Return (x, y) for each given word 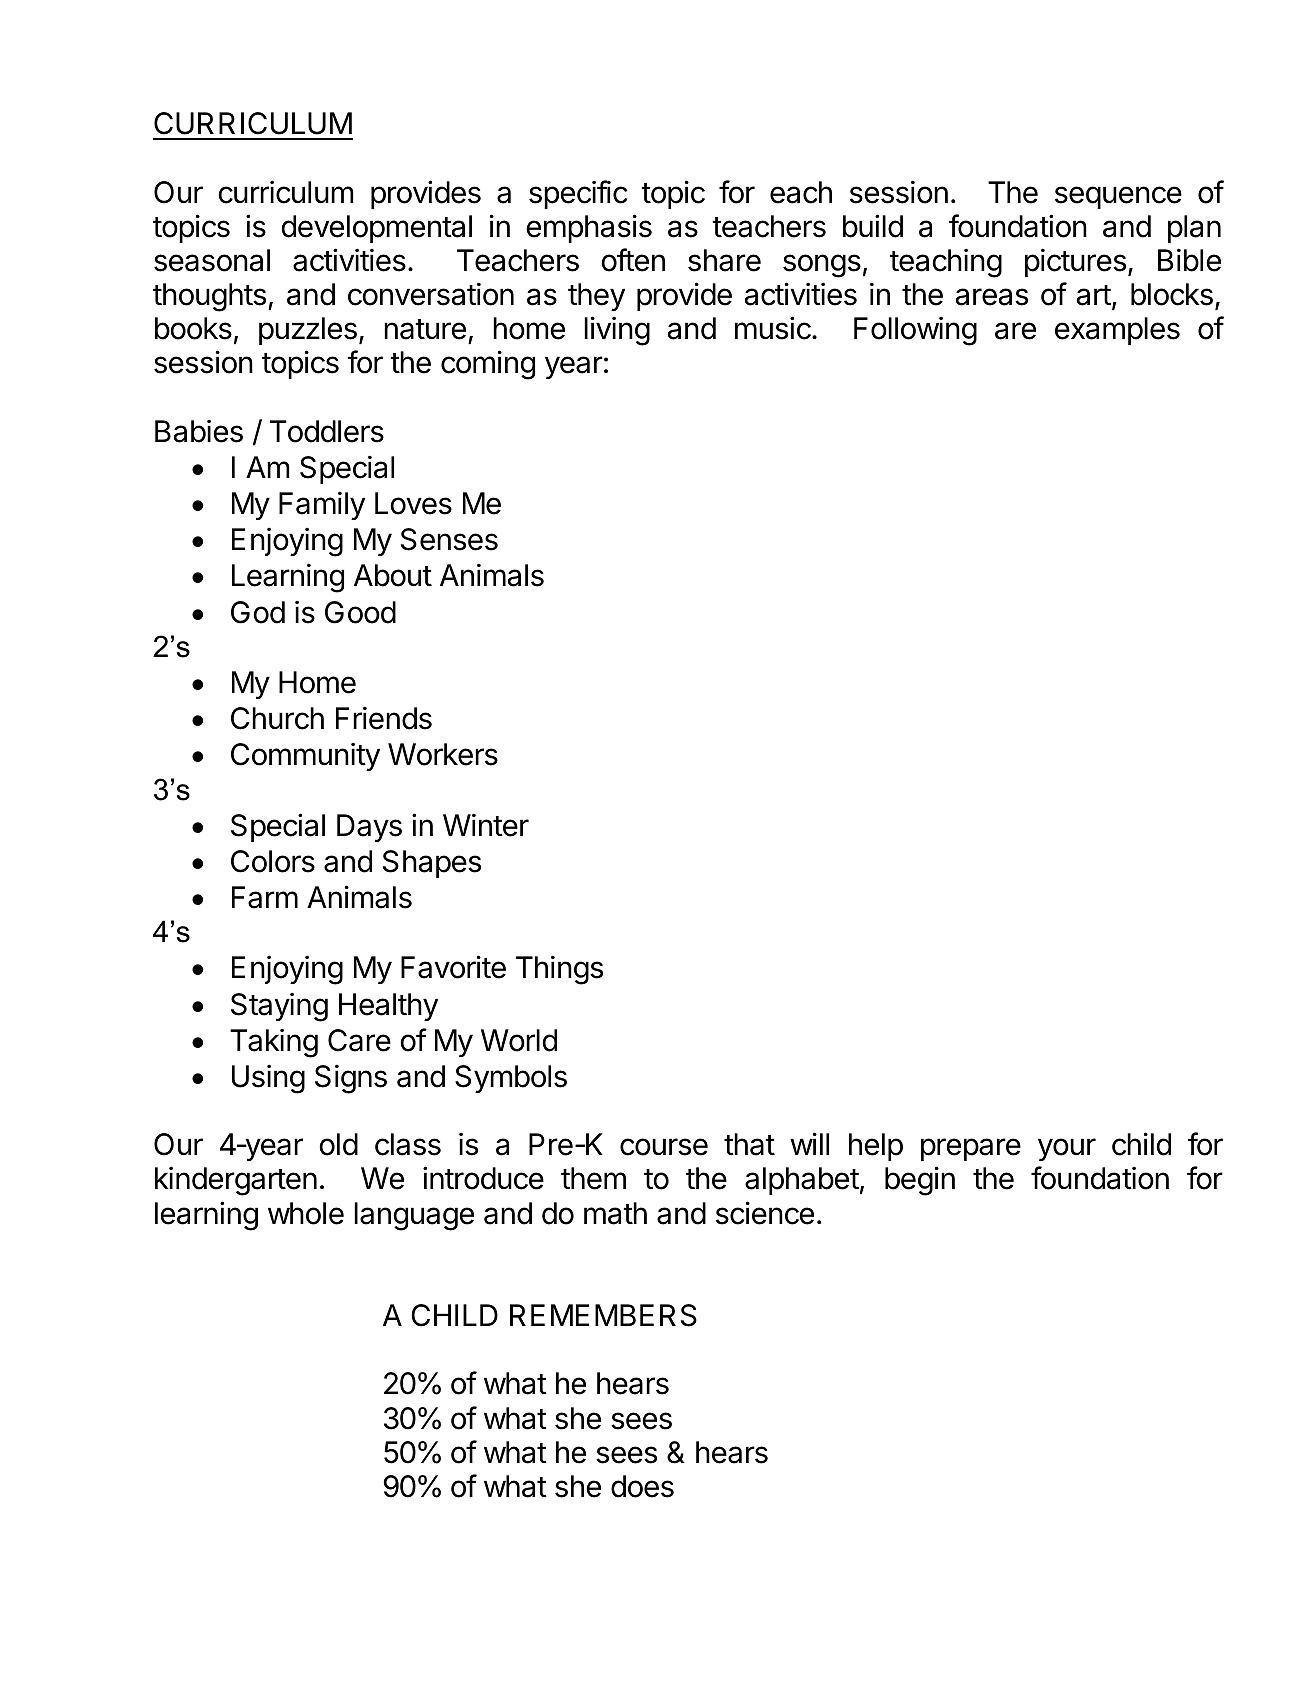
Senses (449, 539)
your (1067, 1149)
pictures (1075, 262)
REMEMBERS (603, 1315)
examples (1117, 331)
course (664, 1147)
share (724, 260)
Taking (274, 1043)
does (642, 1486)
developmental (377, 229)
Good (360, 612)
